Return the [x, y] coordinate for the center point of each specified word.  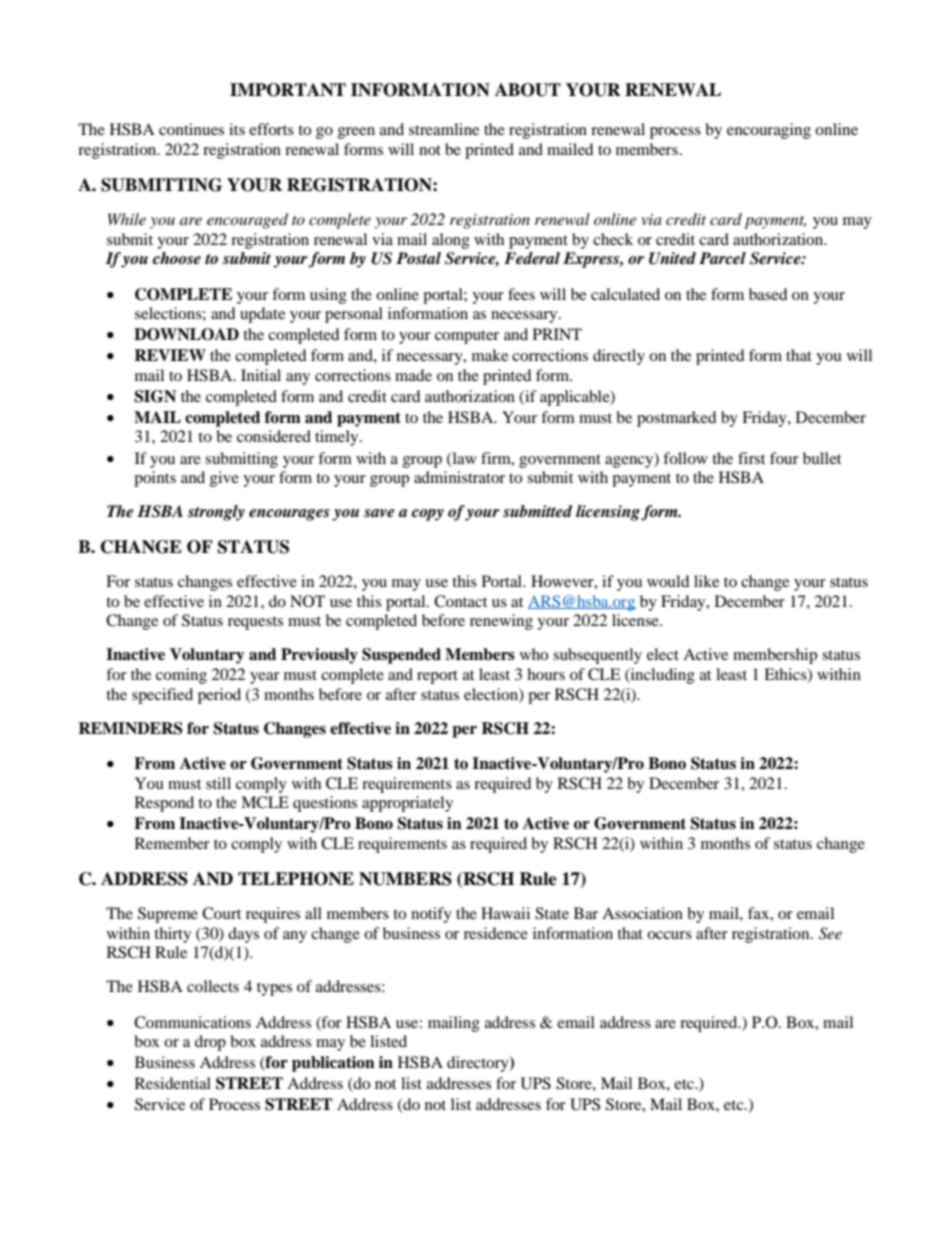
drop [210, 1043]
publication [333, 1064]
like [706, 581]
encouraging [769, 131]
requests [255, 623]
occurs [669, 935]
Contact [460, 601]
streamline [444, 129]
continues [191, 129]
